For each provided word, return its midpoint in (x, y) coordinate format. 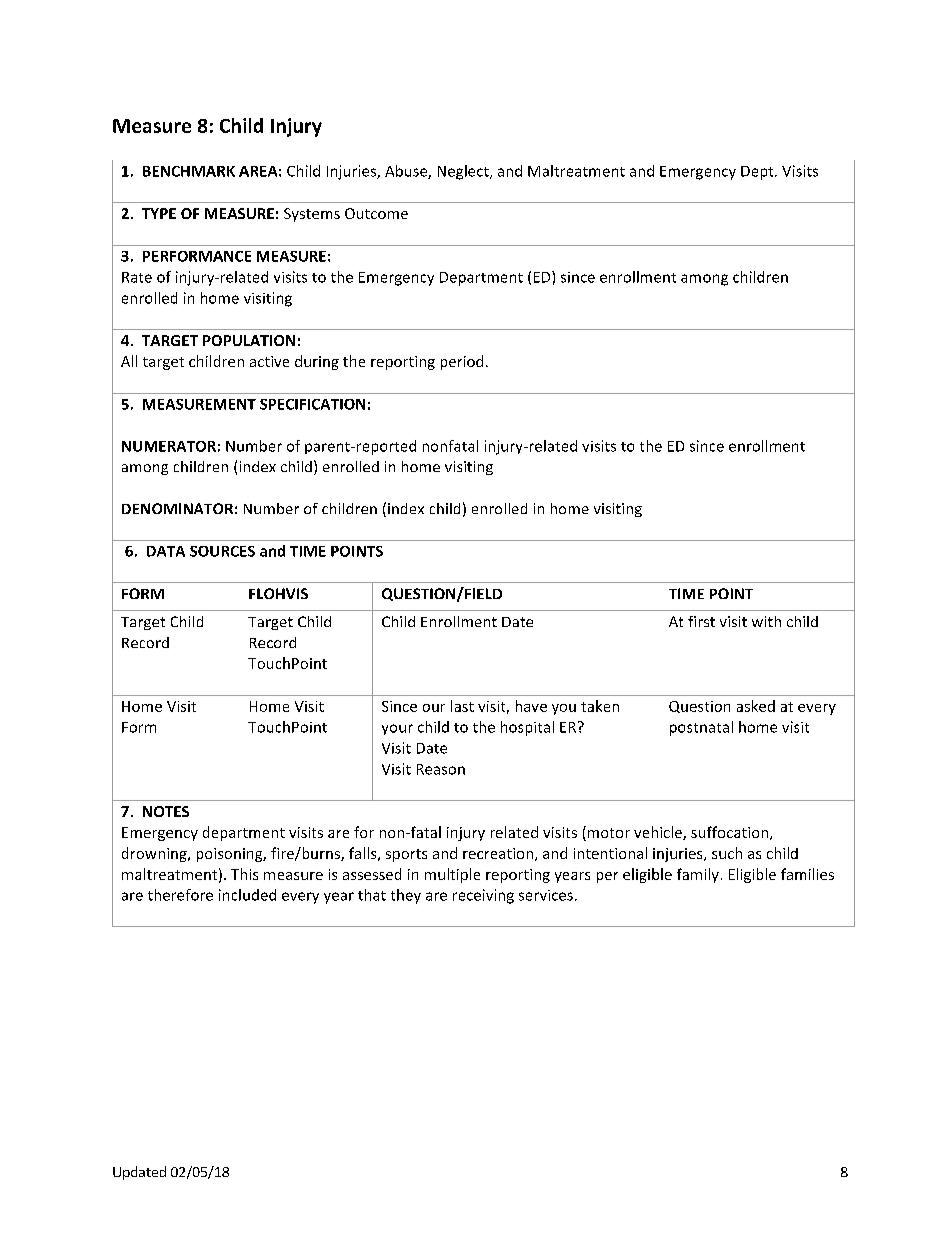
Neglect (464, 172)
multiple (452, 875)
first (701, 621)
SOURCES (222, 551)
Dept (758, 173)
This (244, 874)
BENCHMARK (189, 171)
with (766, 621)
